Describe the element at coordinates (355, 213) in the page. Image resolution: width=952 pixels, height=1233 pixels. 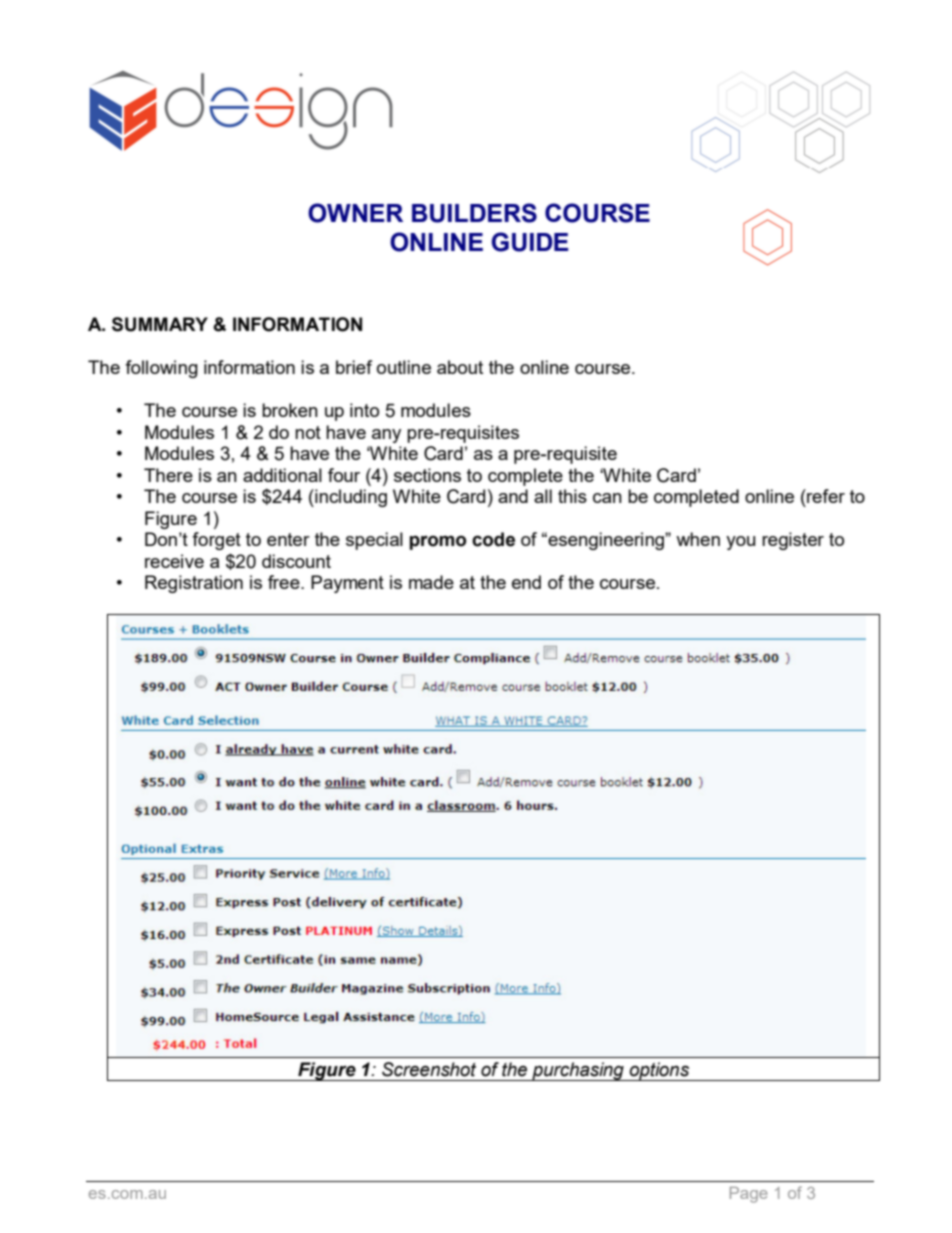
I see `OWNER` at that location.
